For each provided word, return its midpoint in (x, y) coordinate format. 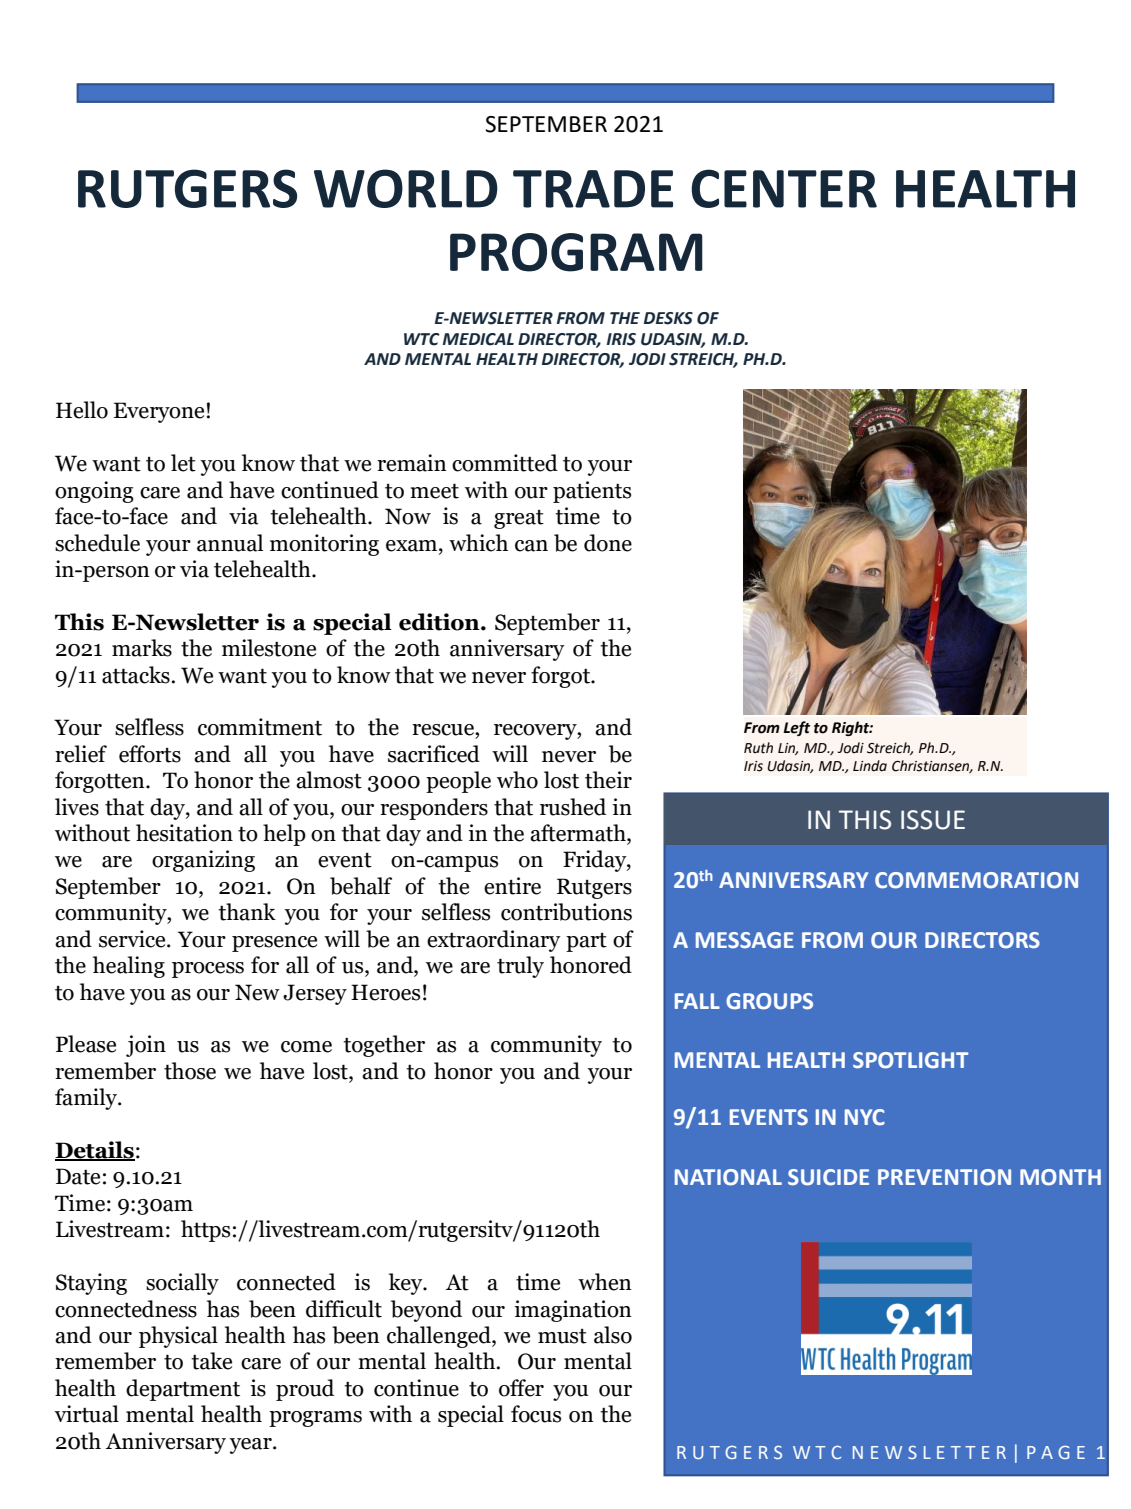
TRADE (593, 189)
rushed (573, 807)
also (613, 1335)
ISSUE (933, 820)
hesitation (184, 833)
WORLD (406, 188)
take (211, 1361)
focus (536, 1414)
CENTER (784, 188)
